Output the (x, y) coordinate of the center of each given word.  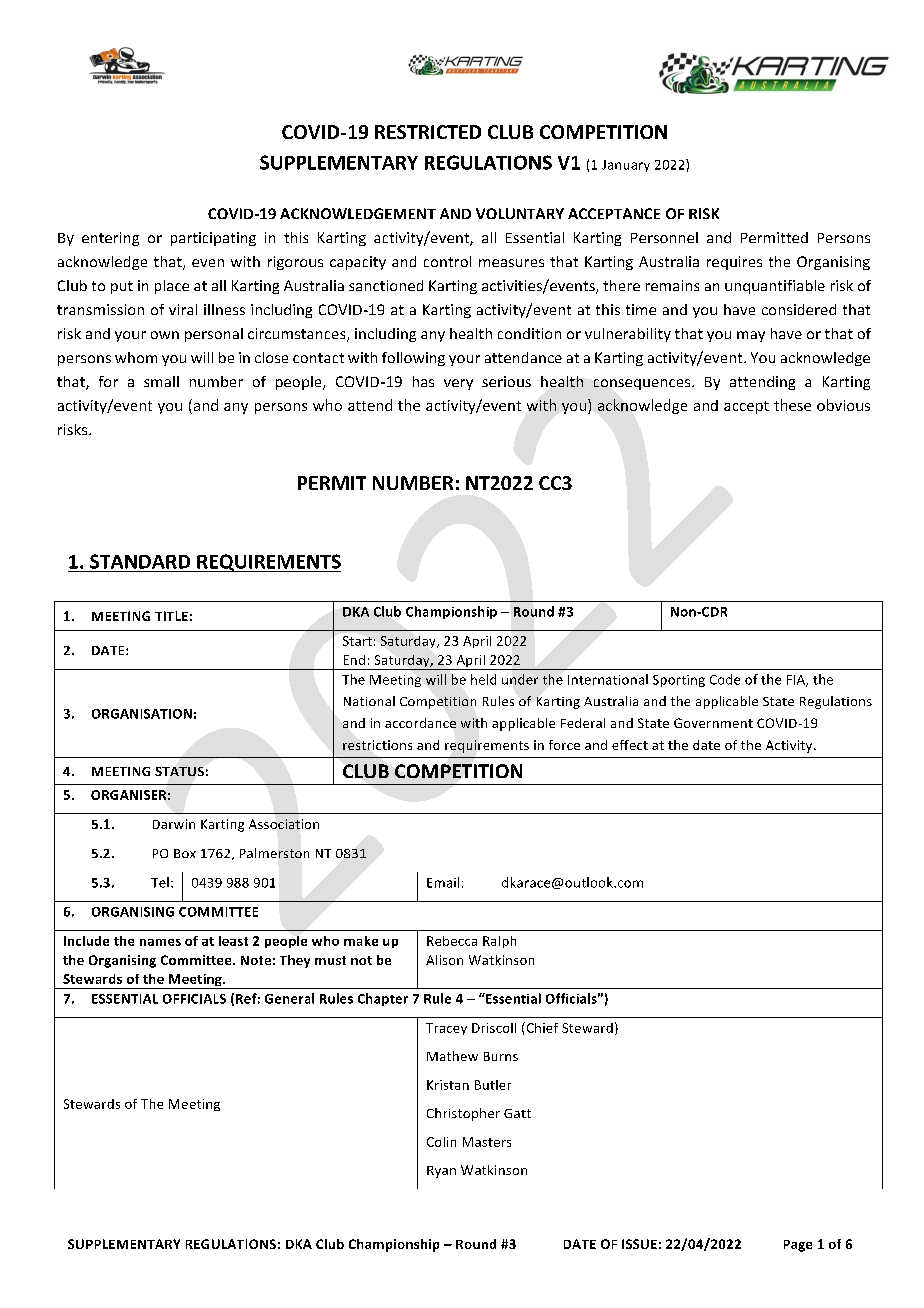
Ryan (441, 1172)
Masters (487, 1142)
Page (798, 1246)
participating (213, 239)
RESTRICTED (428, 132)
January (626, 166)
